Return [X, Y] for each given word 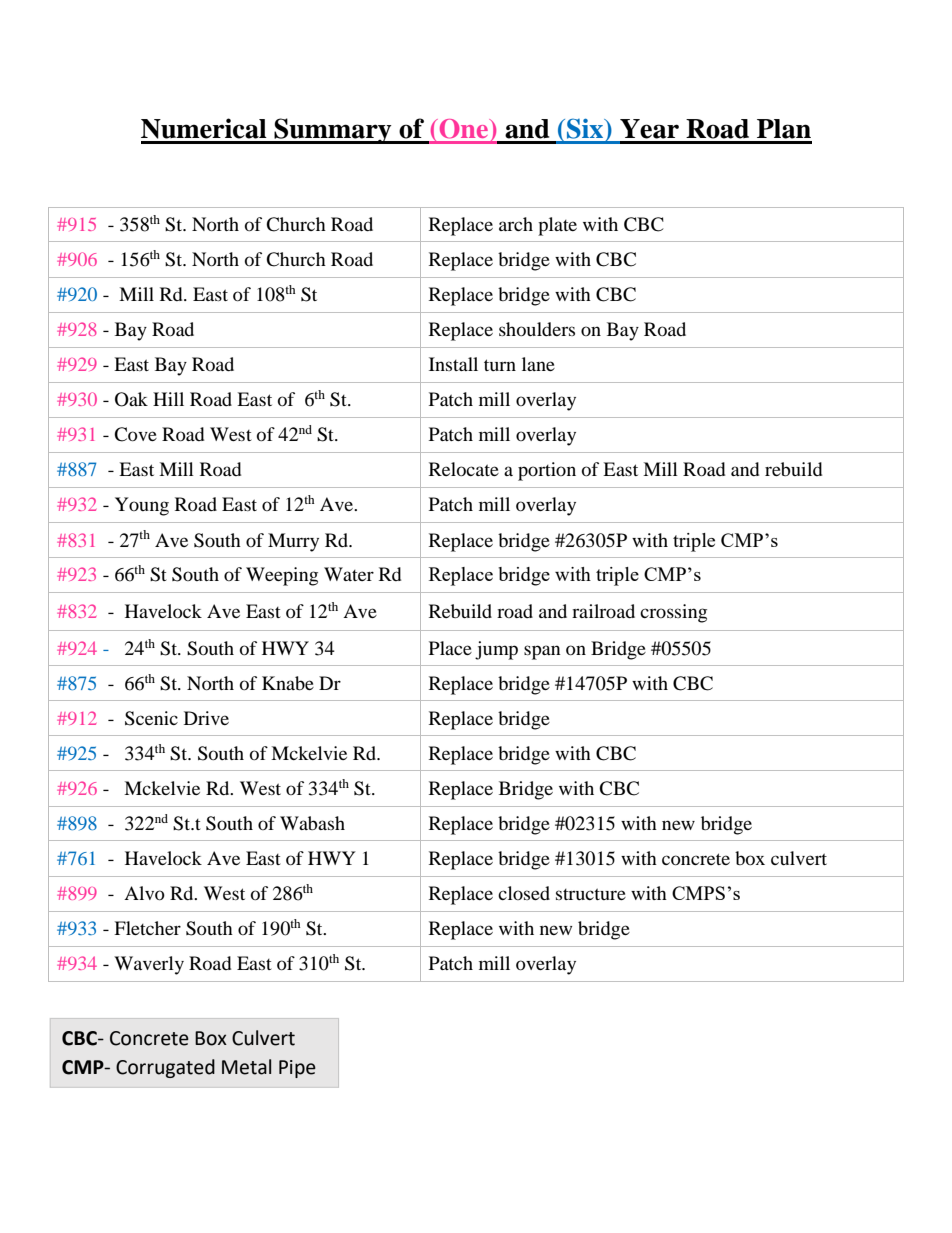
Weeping [282, 576]
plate [557, 226]
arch [516, 224]
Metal [246, 1067]
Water [349, 574]
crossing [673, 613]
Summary [333, 131]
